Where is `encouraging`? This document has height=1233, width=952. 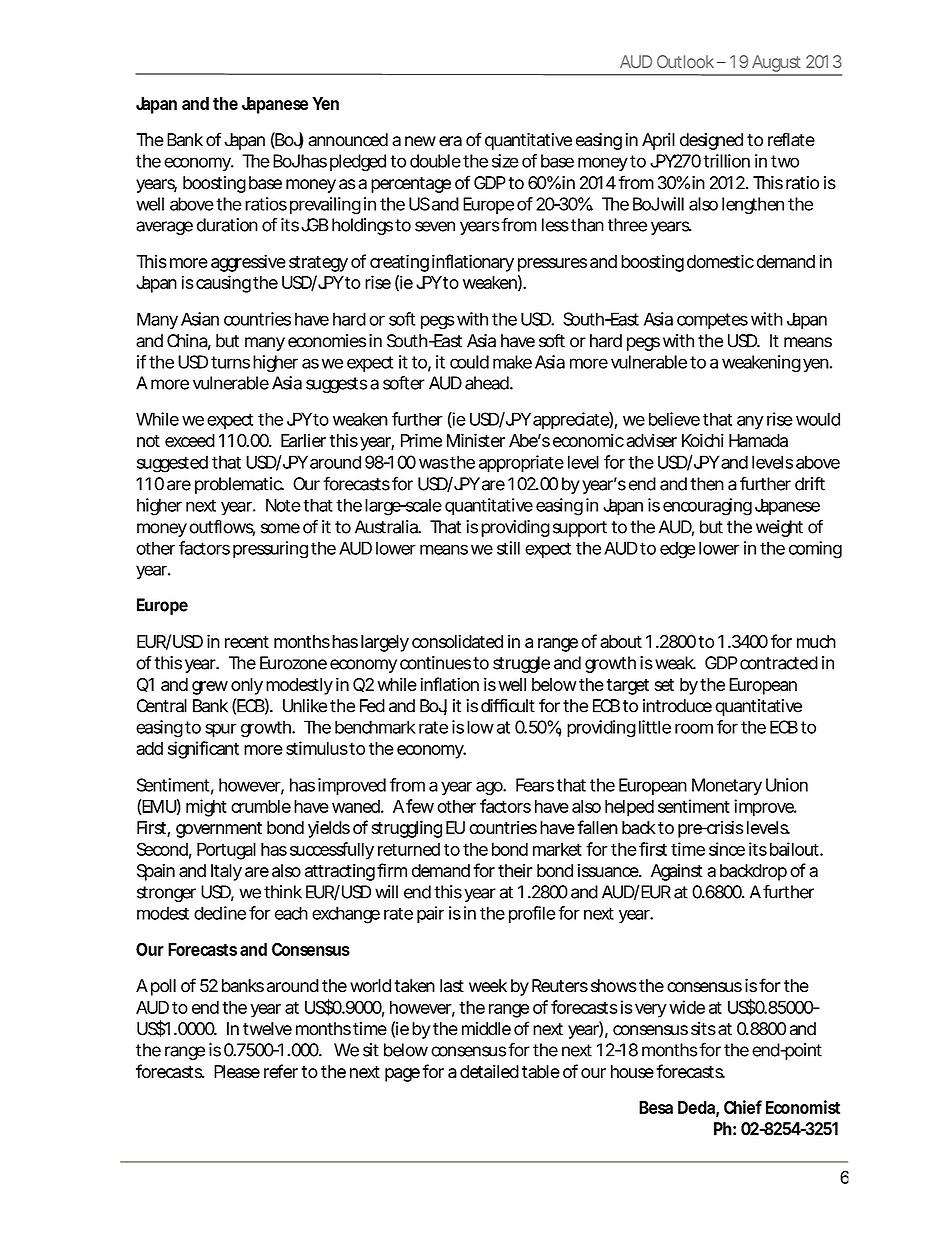 encouraging is located at coordinates (707, 507).
